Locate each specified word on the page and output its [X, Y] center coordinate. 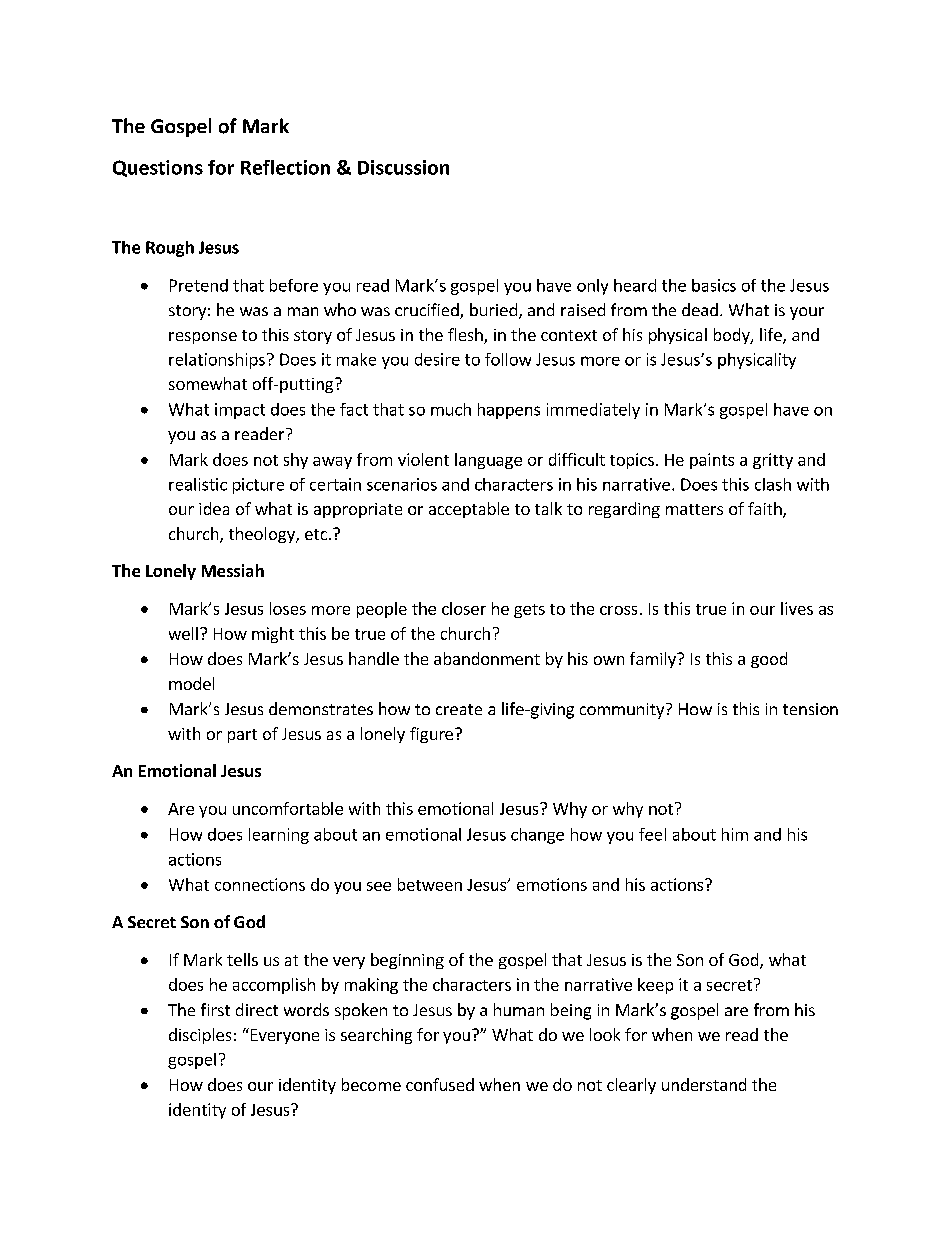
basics [714, 285]
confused [440, 1084]
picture [258, 486]
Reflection [285, 167]
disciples [200, 1036]
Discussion [403, 167]
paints [712, 461]
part [242, 736]
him [735, 834]
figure [431, 735]
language [488, 461]
